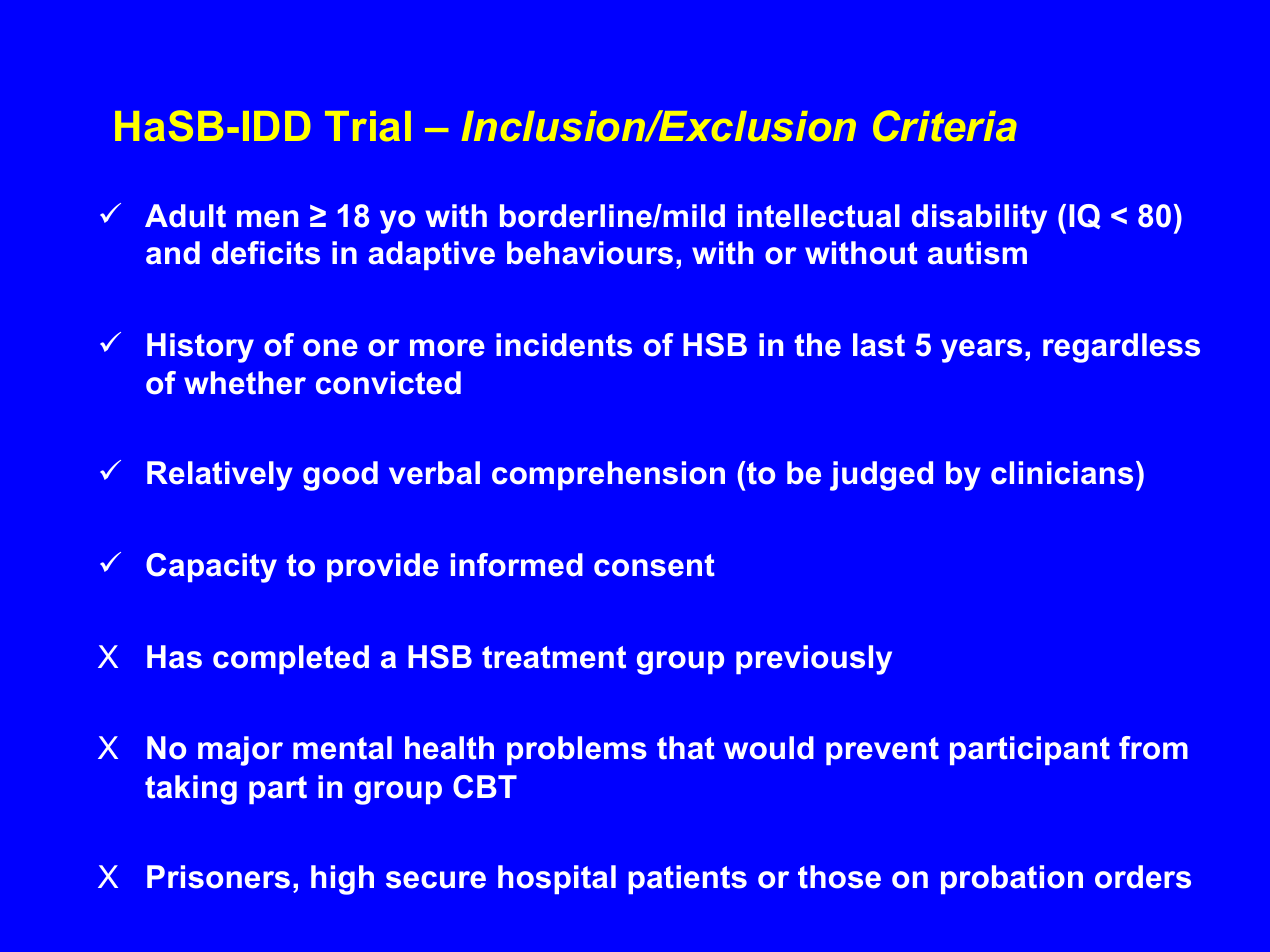 This screenshot has width=1270, height=952. I want to click on Criteria, so click(944, 125).
